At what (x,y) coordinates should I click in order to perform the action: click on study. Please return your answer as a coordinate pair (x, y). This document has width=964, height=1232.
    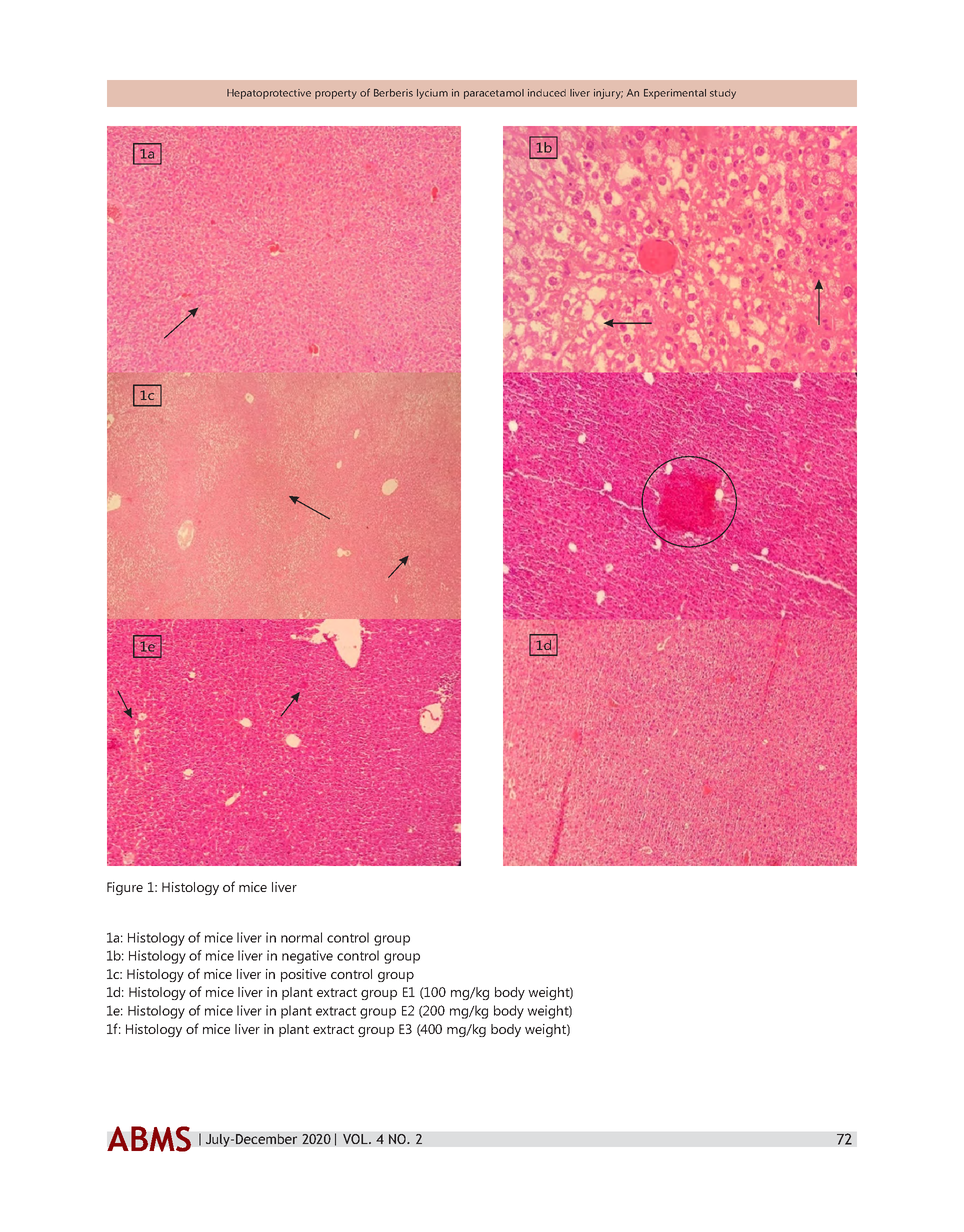
    Looking at the image, I should click on (723, 94).
